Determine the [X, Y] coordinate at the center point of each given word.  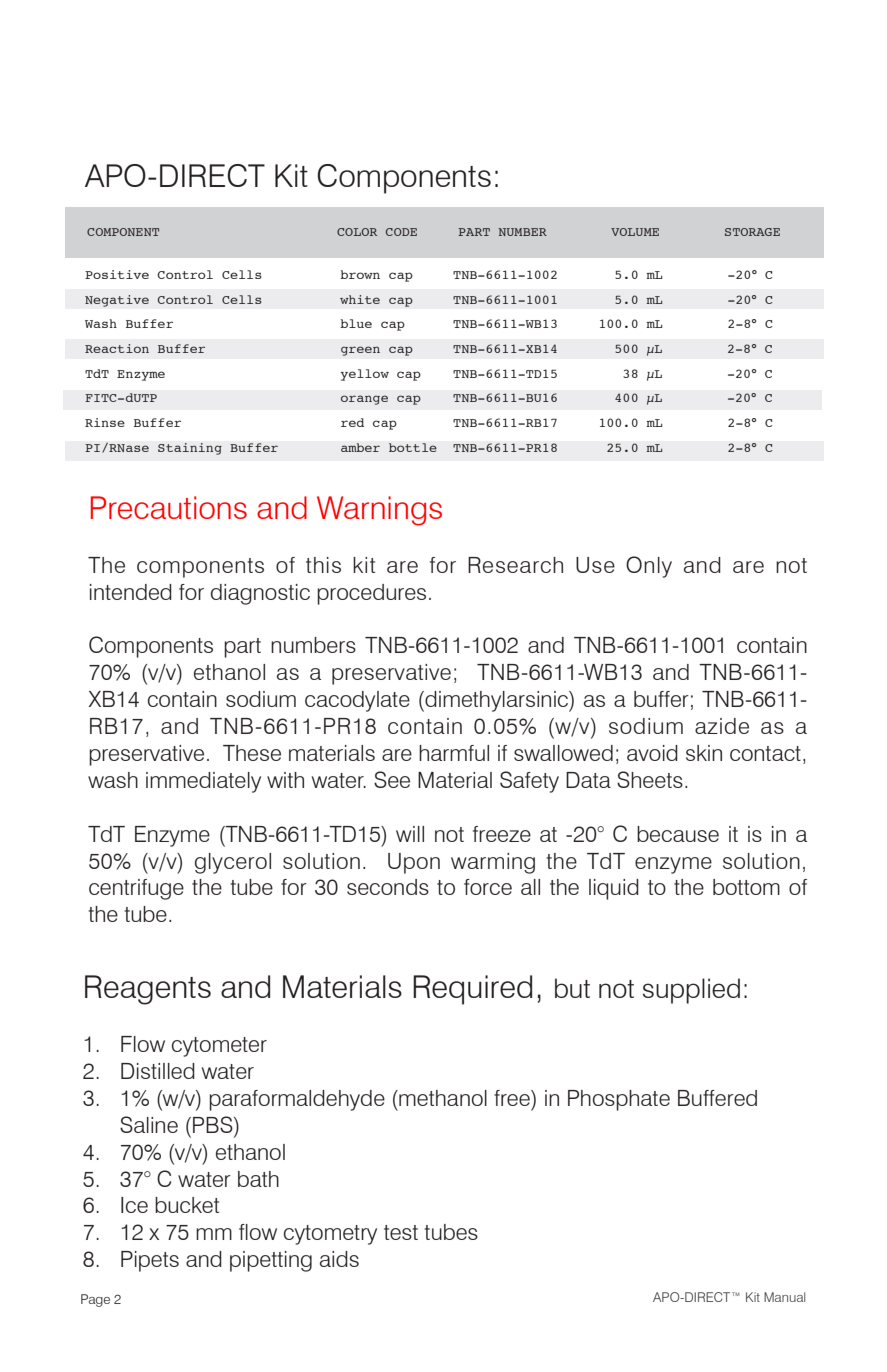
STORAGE [752, 232]
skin [704, 753]
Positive [117, 274]
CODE [401, 232]
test [401, 1232]
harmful [454, 753]
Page [95, 1300]
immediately [203, 782]
